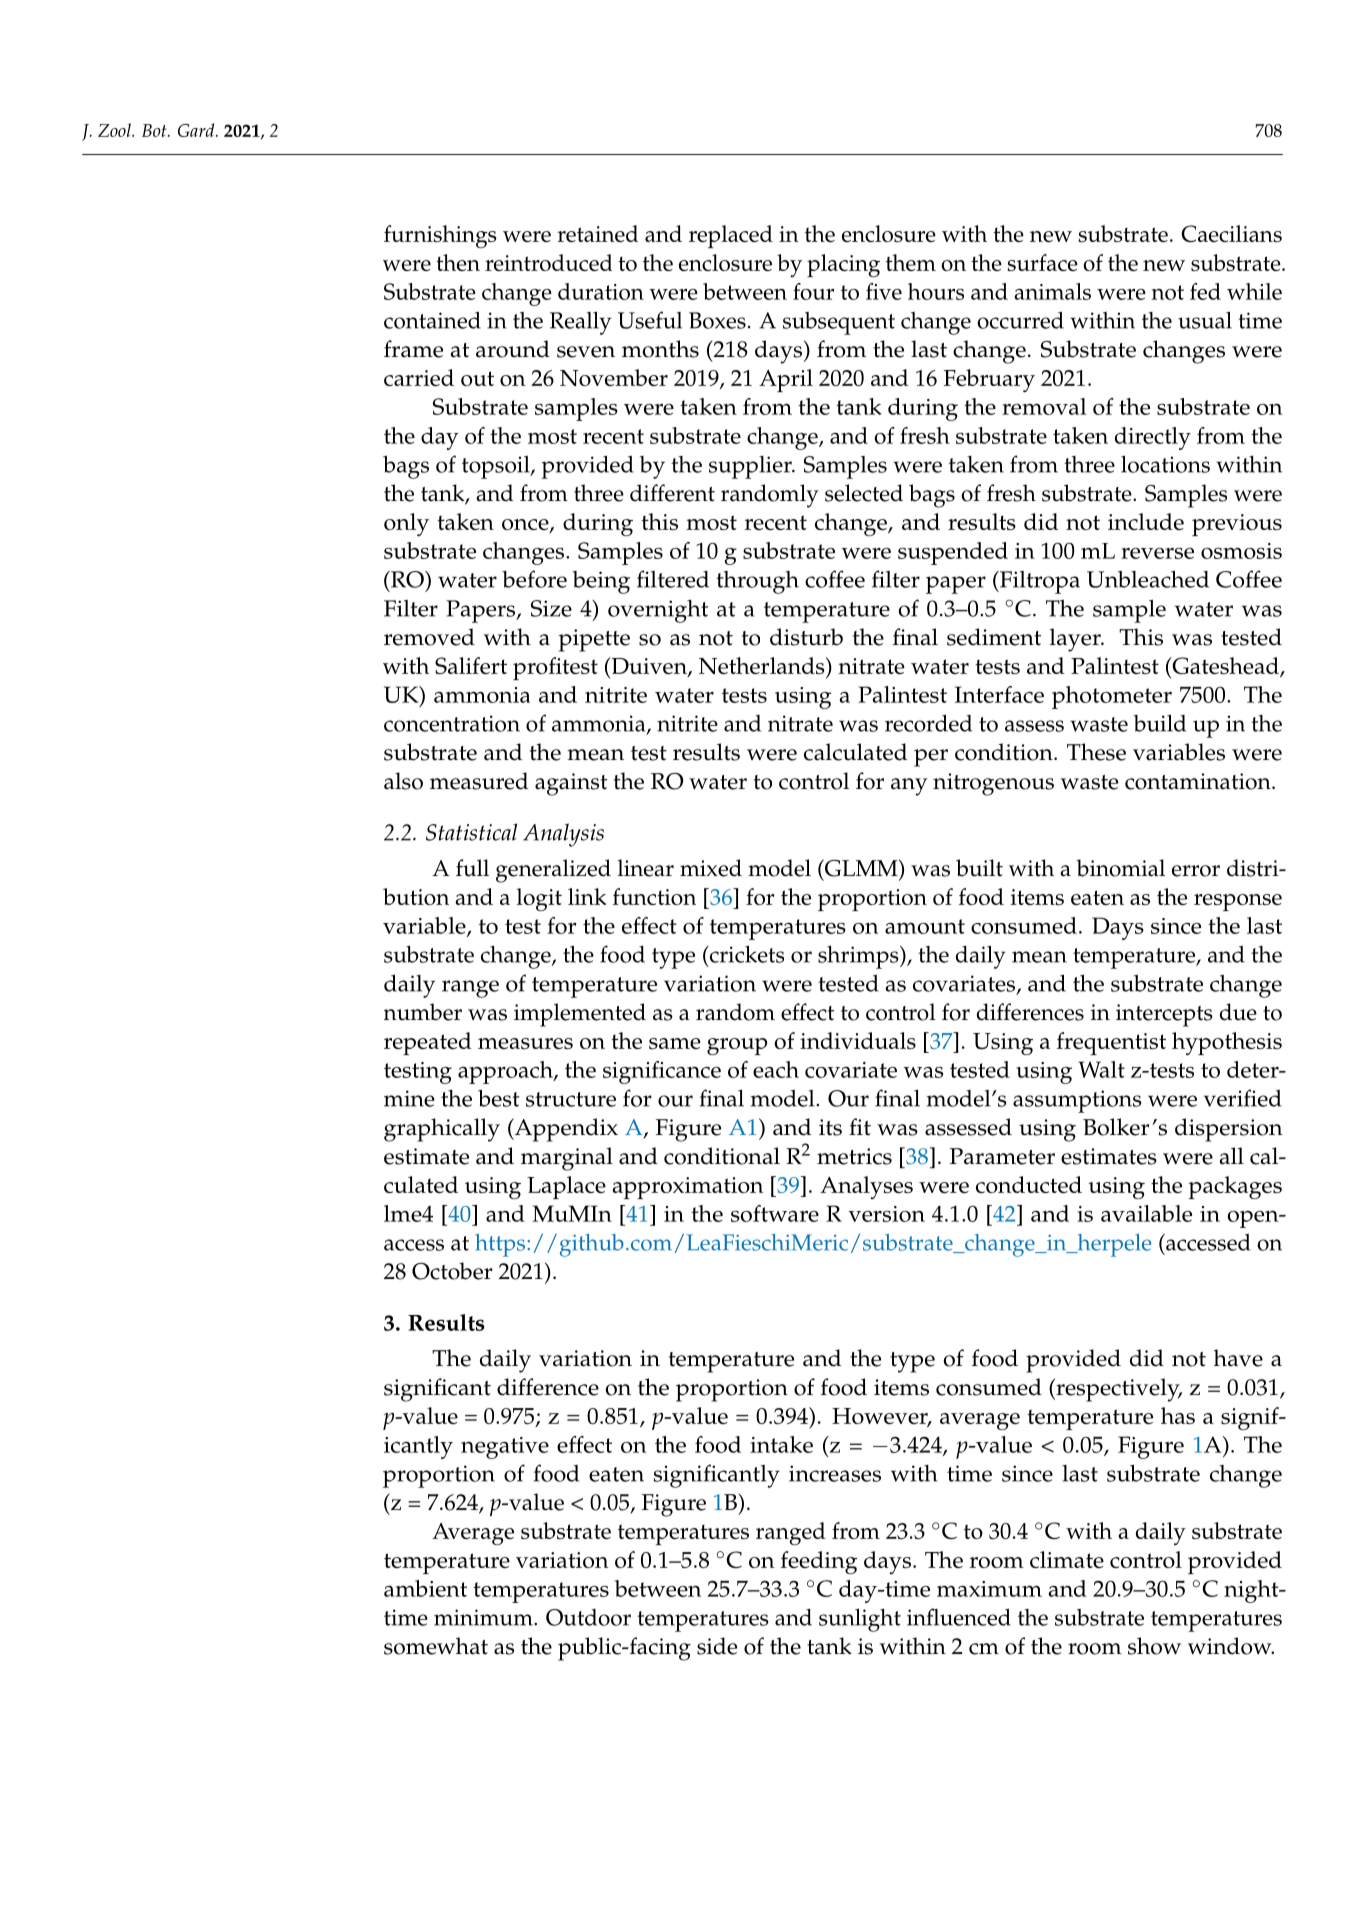 Image resolution: width=1365 pixels, height=1931 pixels. Describe the element at coordinates (1042, 262) in the screenshot. I see `surface` at that location.
